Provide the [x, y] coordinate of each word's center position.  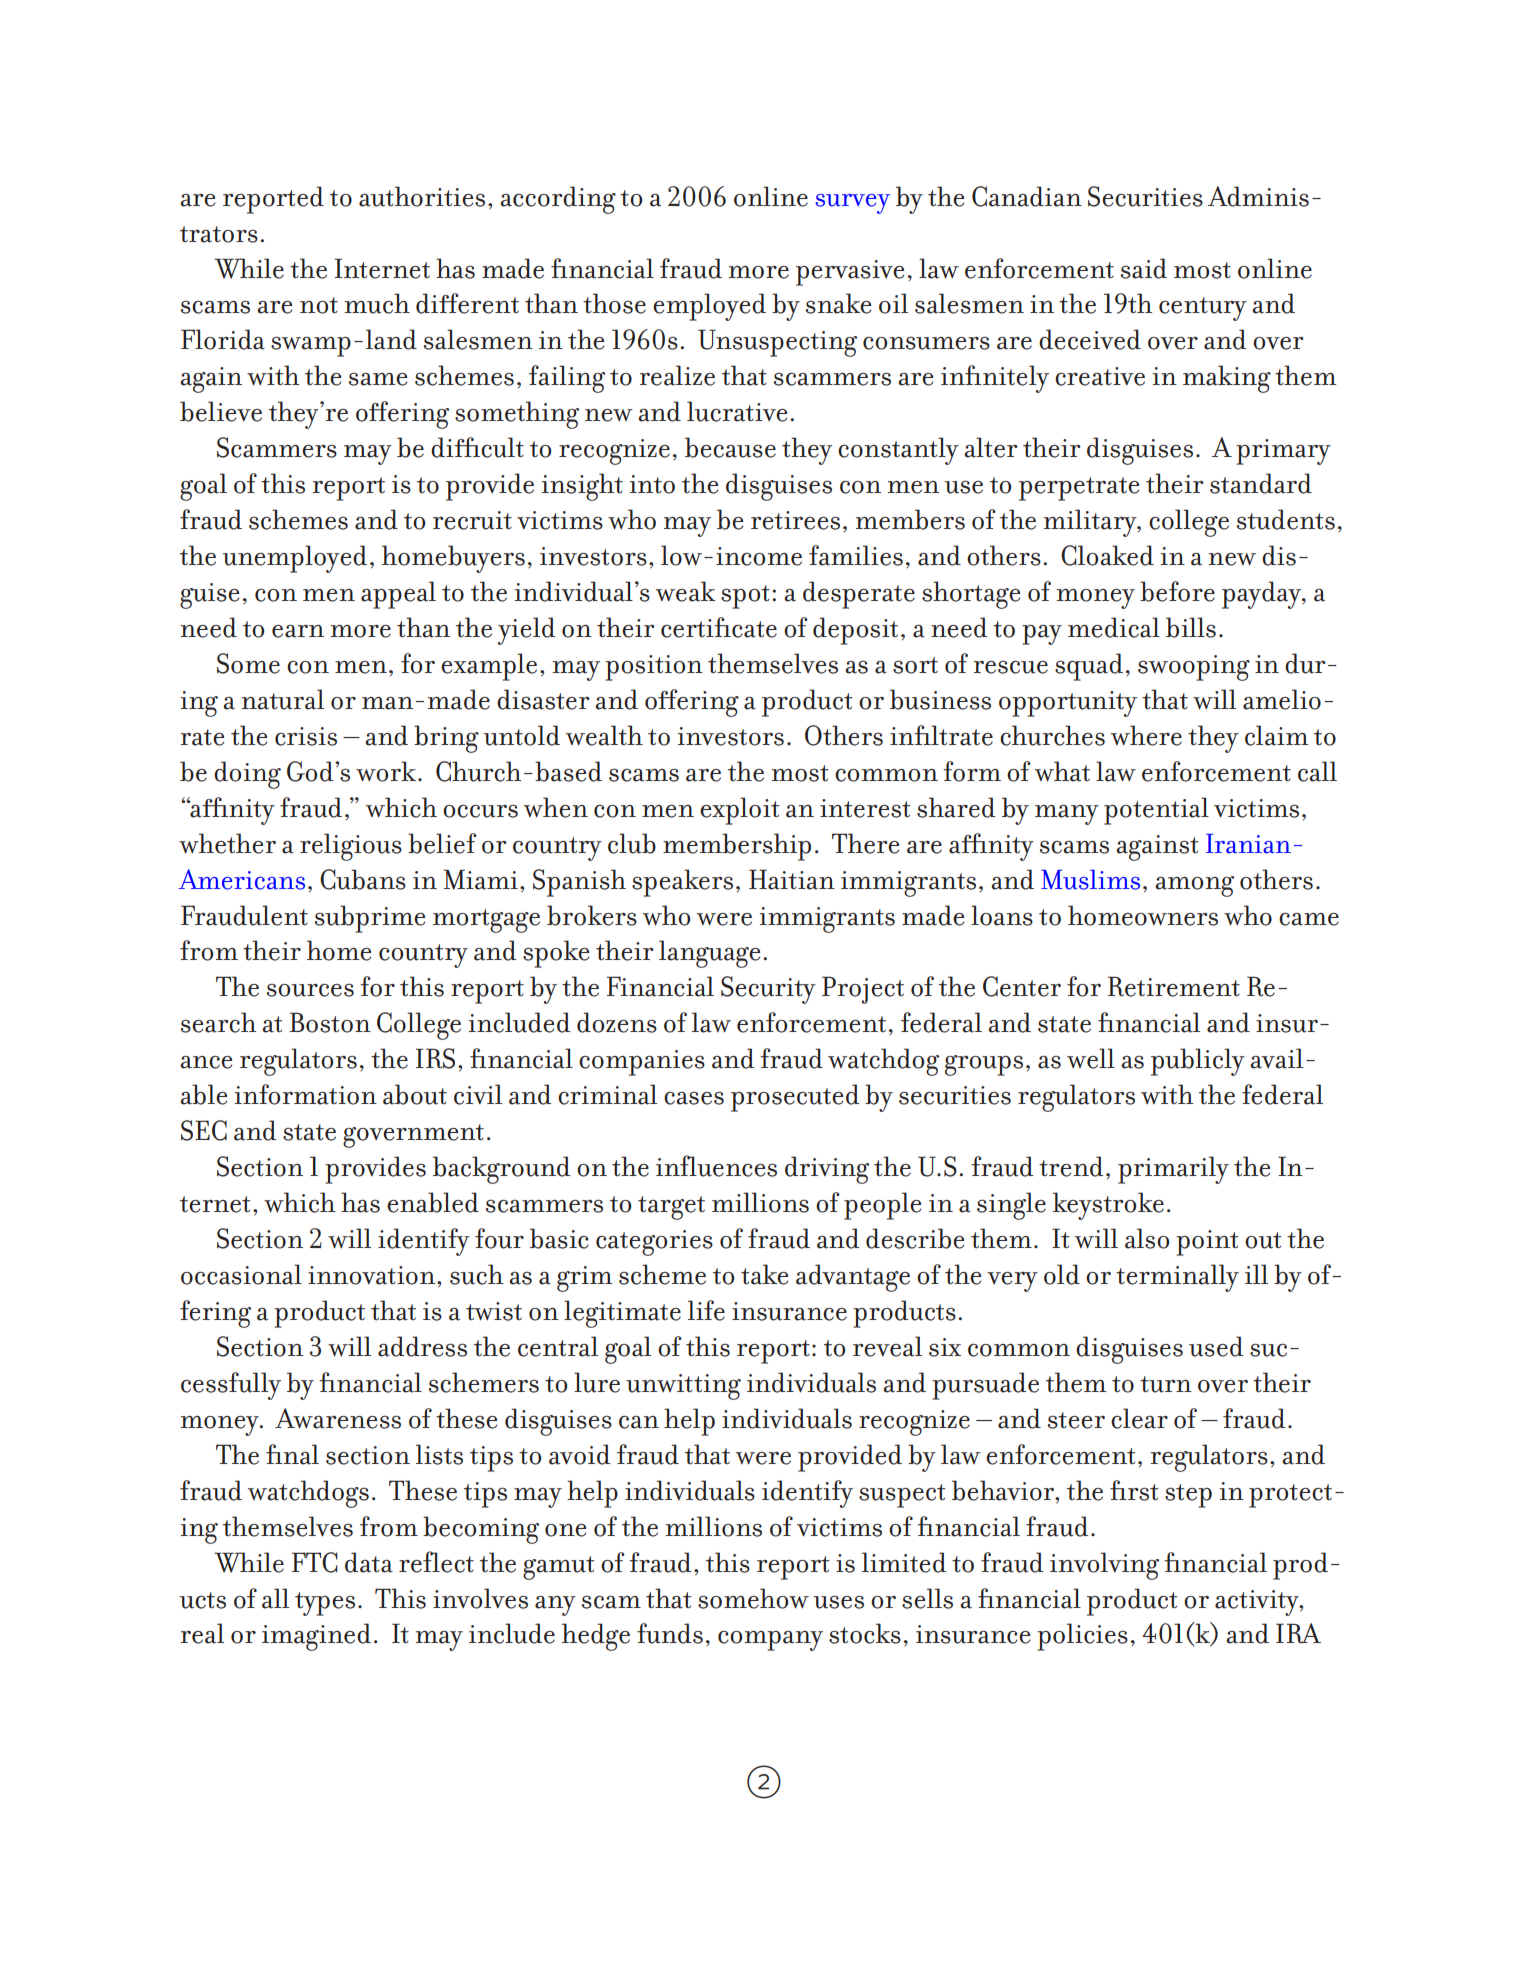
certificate [719, 627]
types [325, 1604]
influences [716, 1166]
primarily [1173, 1170]
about [415, 1094]
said [1144, 268]
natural [283, 699]
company [770, 1641]
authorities [422, 196]
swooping [1194, 668]
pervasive [850, 273]
